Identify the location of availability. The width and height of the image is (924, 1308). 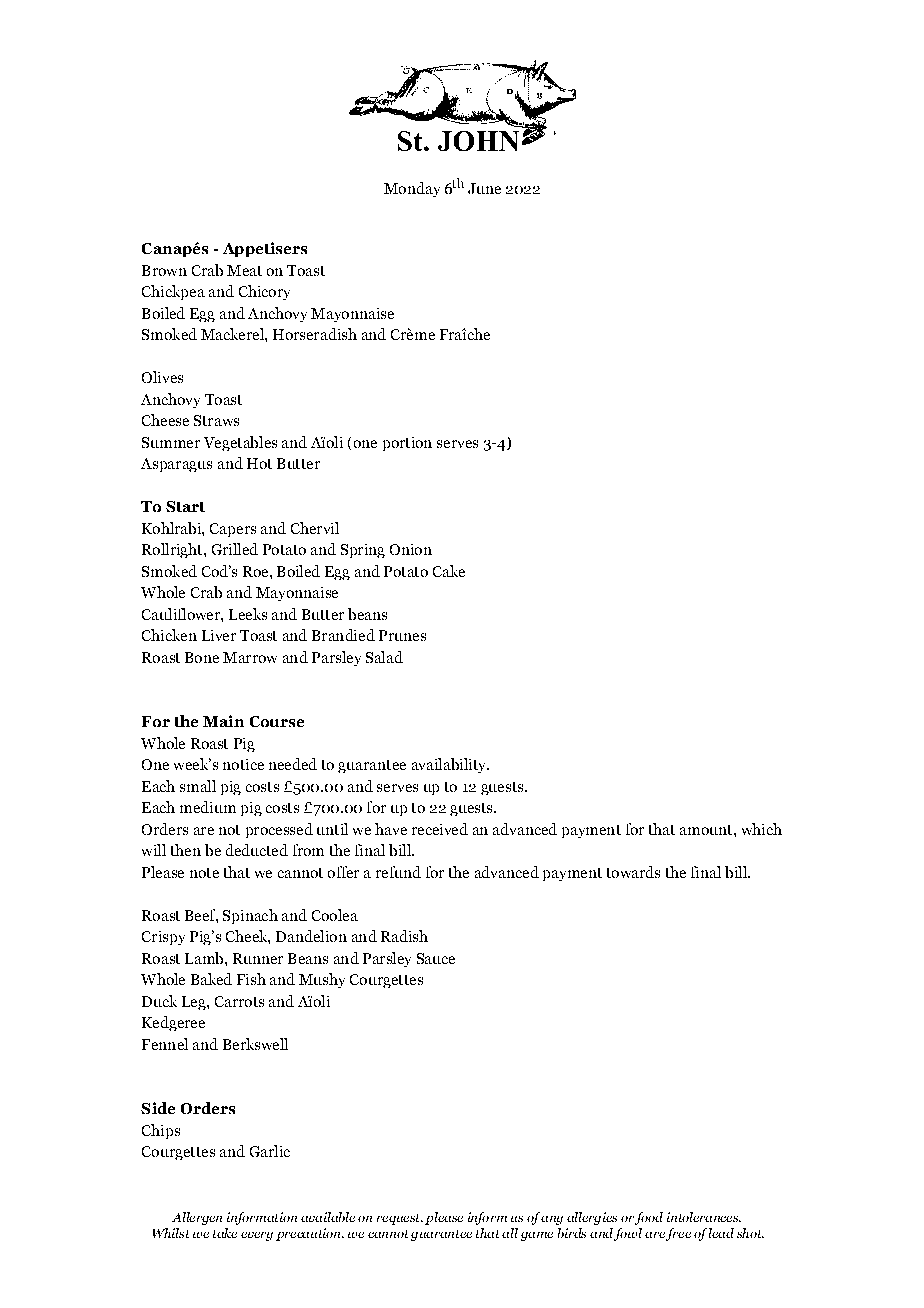
(450, 765).
